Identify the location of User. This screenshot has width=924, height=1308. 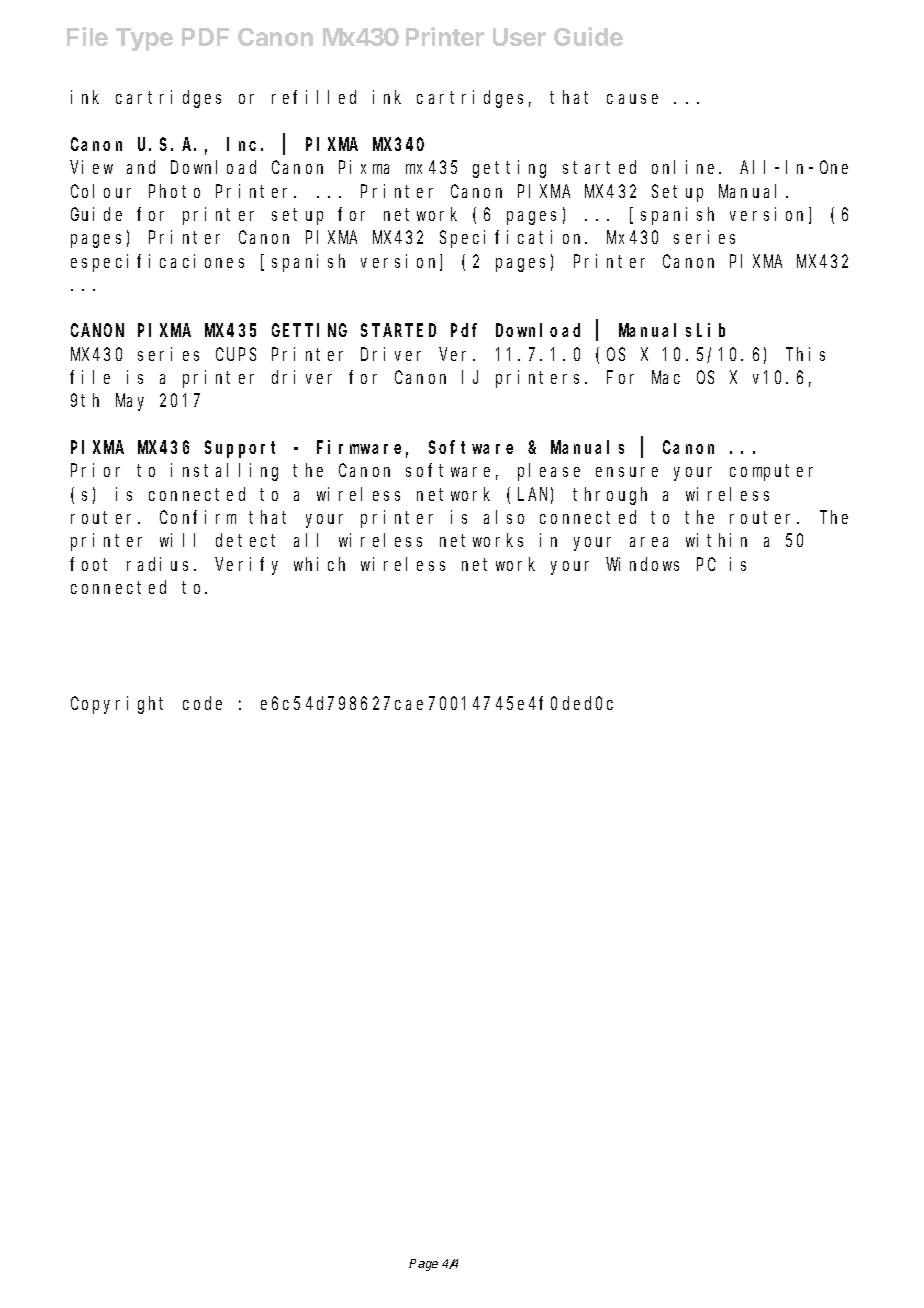
(519, 37).
